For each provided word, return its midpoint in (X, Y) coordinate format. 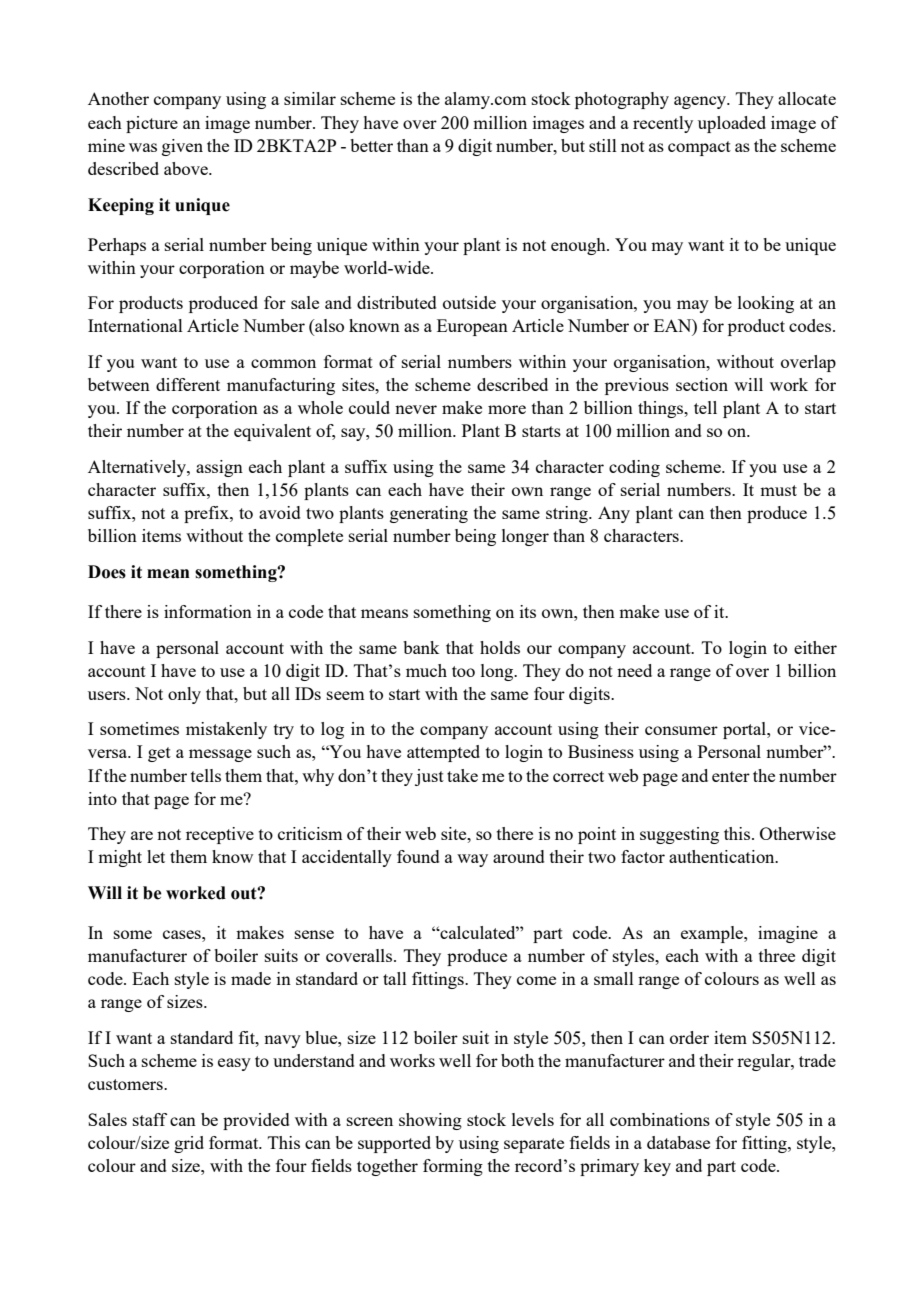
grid (189, 1144)
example (713, 934)
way (472, 860)
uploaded (732, 124)
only (184, 695)
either (815, 647)
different (188, 384)
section (702, 384)
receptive (220, 835)
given (182, 147)
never (416, 409)
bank (421, 647)
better (371, 145)
